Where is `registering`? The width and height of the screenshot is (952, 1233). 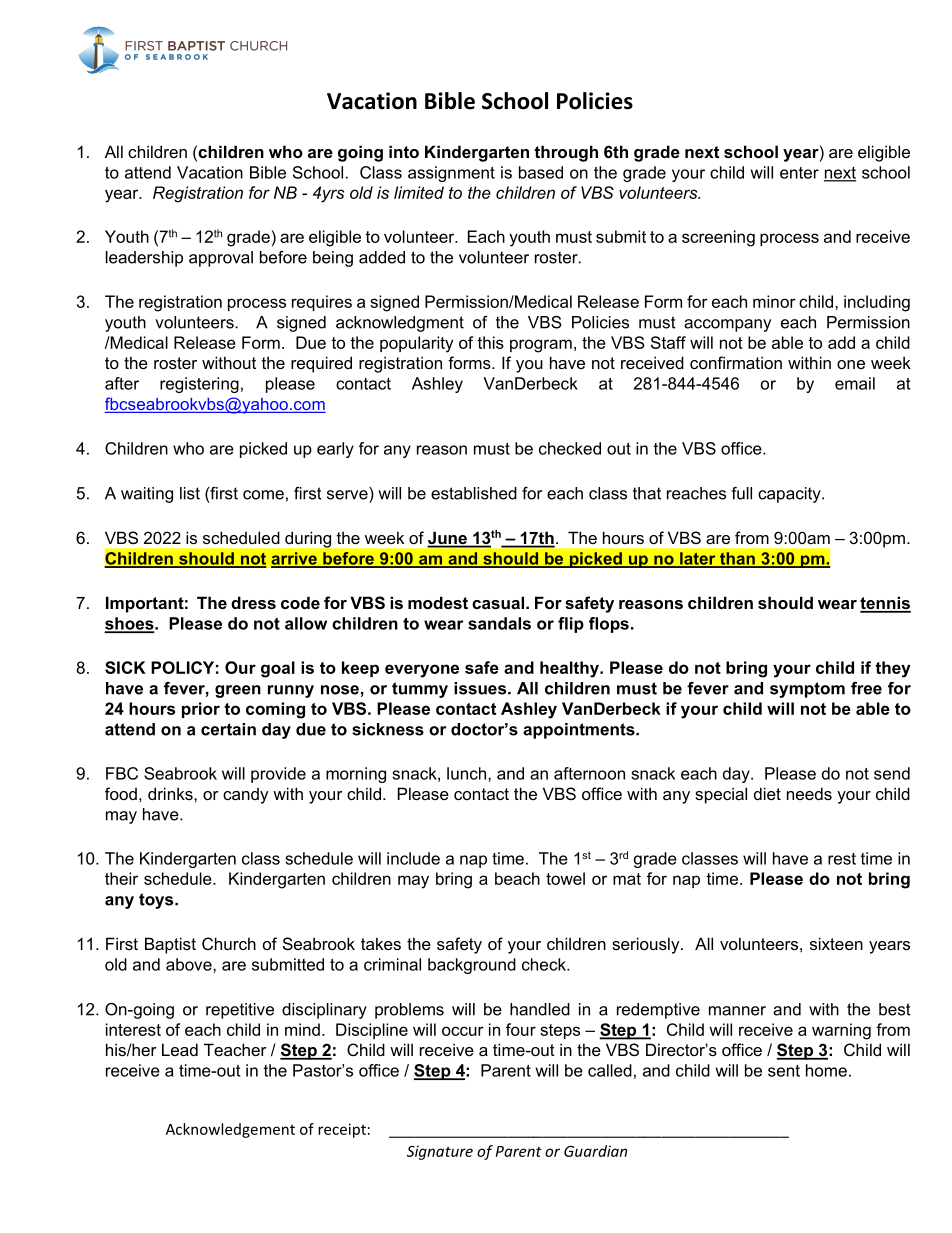
registering is located at coordinates (199, 385).
